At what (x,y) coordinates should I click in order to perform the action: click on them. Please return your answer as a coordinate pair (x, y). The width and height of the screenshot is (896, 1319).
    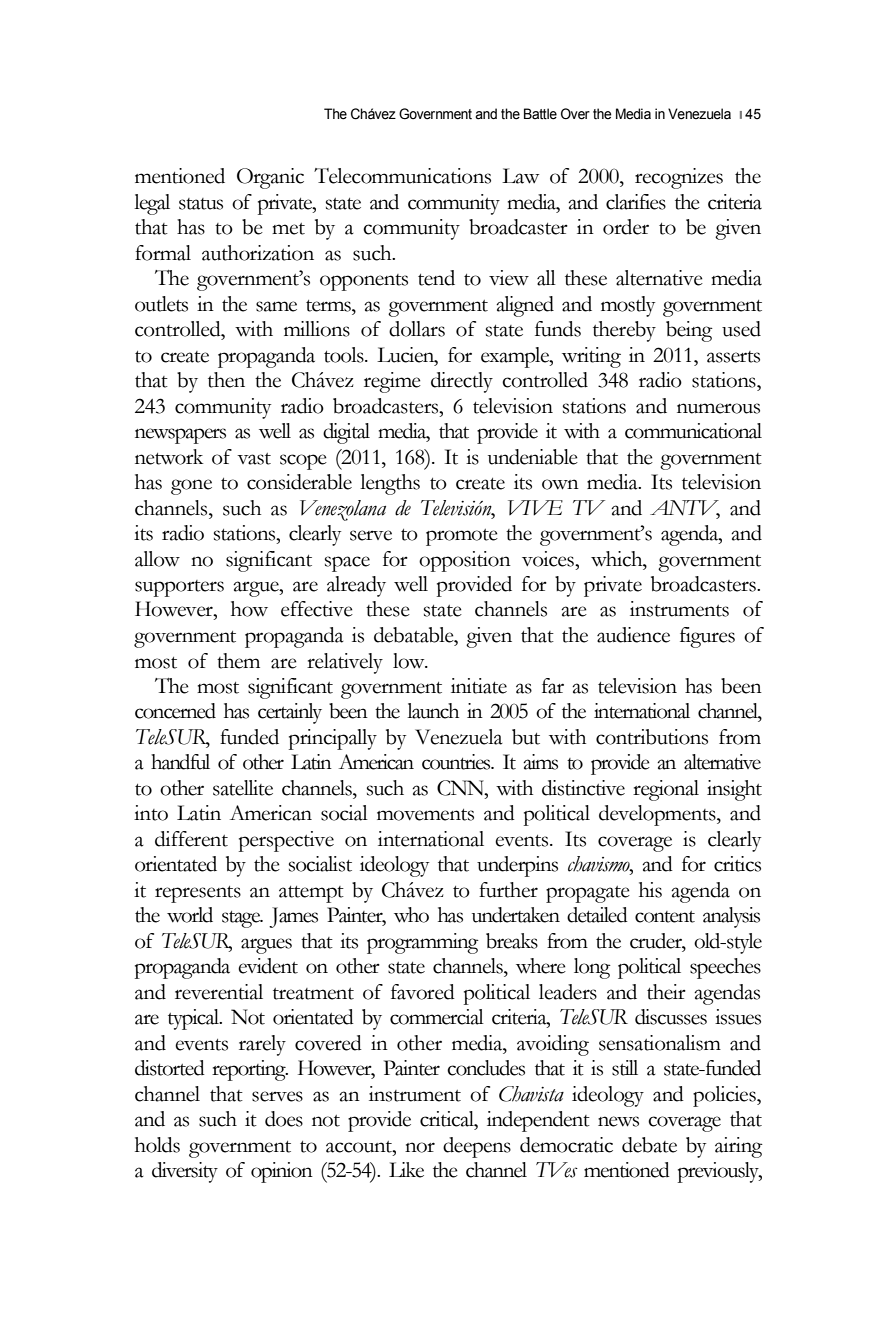
    Looking at the image, I should click on (238, 661).
